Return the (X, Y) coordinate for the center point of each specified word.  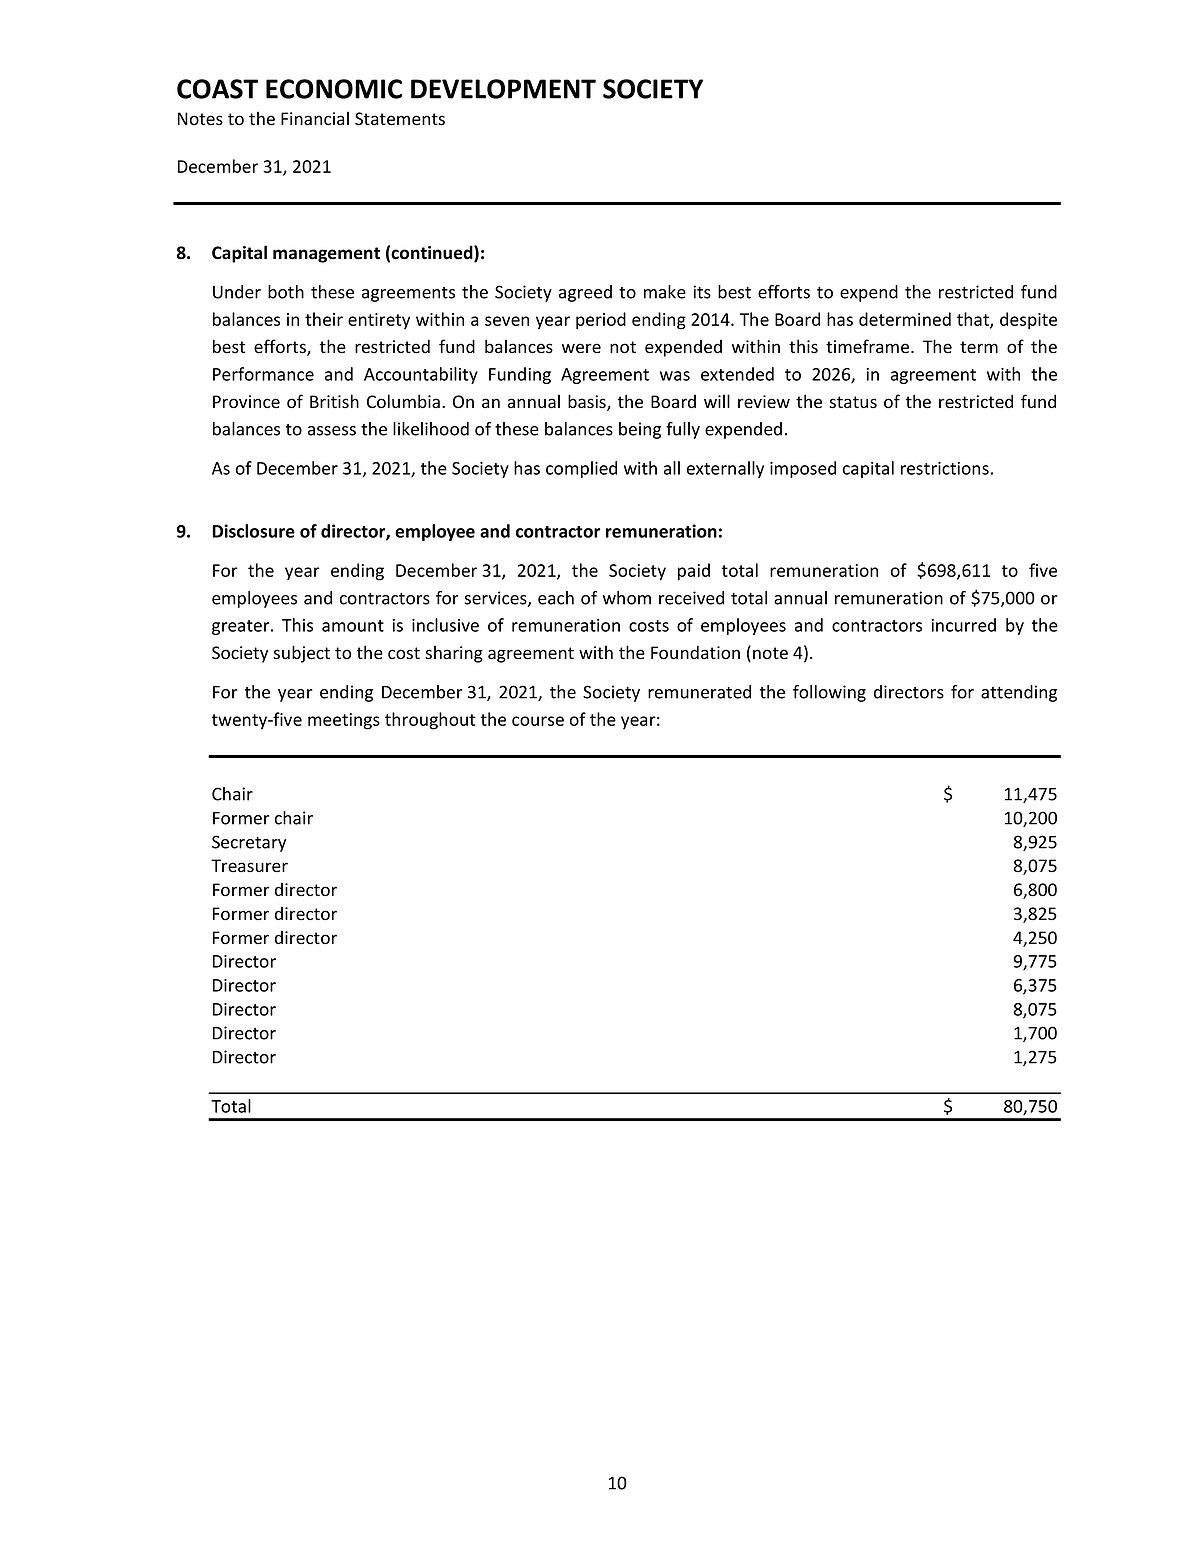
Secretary (249, 843)
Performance (263, 374)
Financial (315, 118)
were (581, 348)
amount (353, 626)
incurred (963, 625)
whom (627, 598)
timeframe (869, 346)
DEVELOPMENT (503, 89)
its (702, 292)
